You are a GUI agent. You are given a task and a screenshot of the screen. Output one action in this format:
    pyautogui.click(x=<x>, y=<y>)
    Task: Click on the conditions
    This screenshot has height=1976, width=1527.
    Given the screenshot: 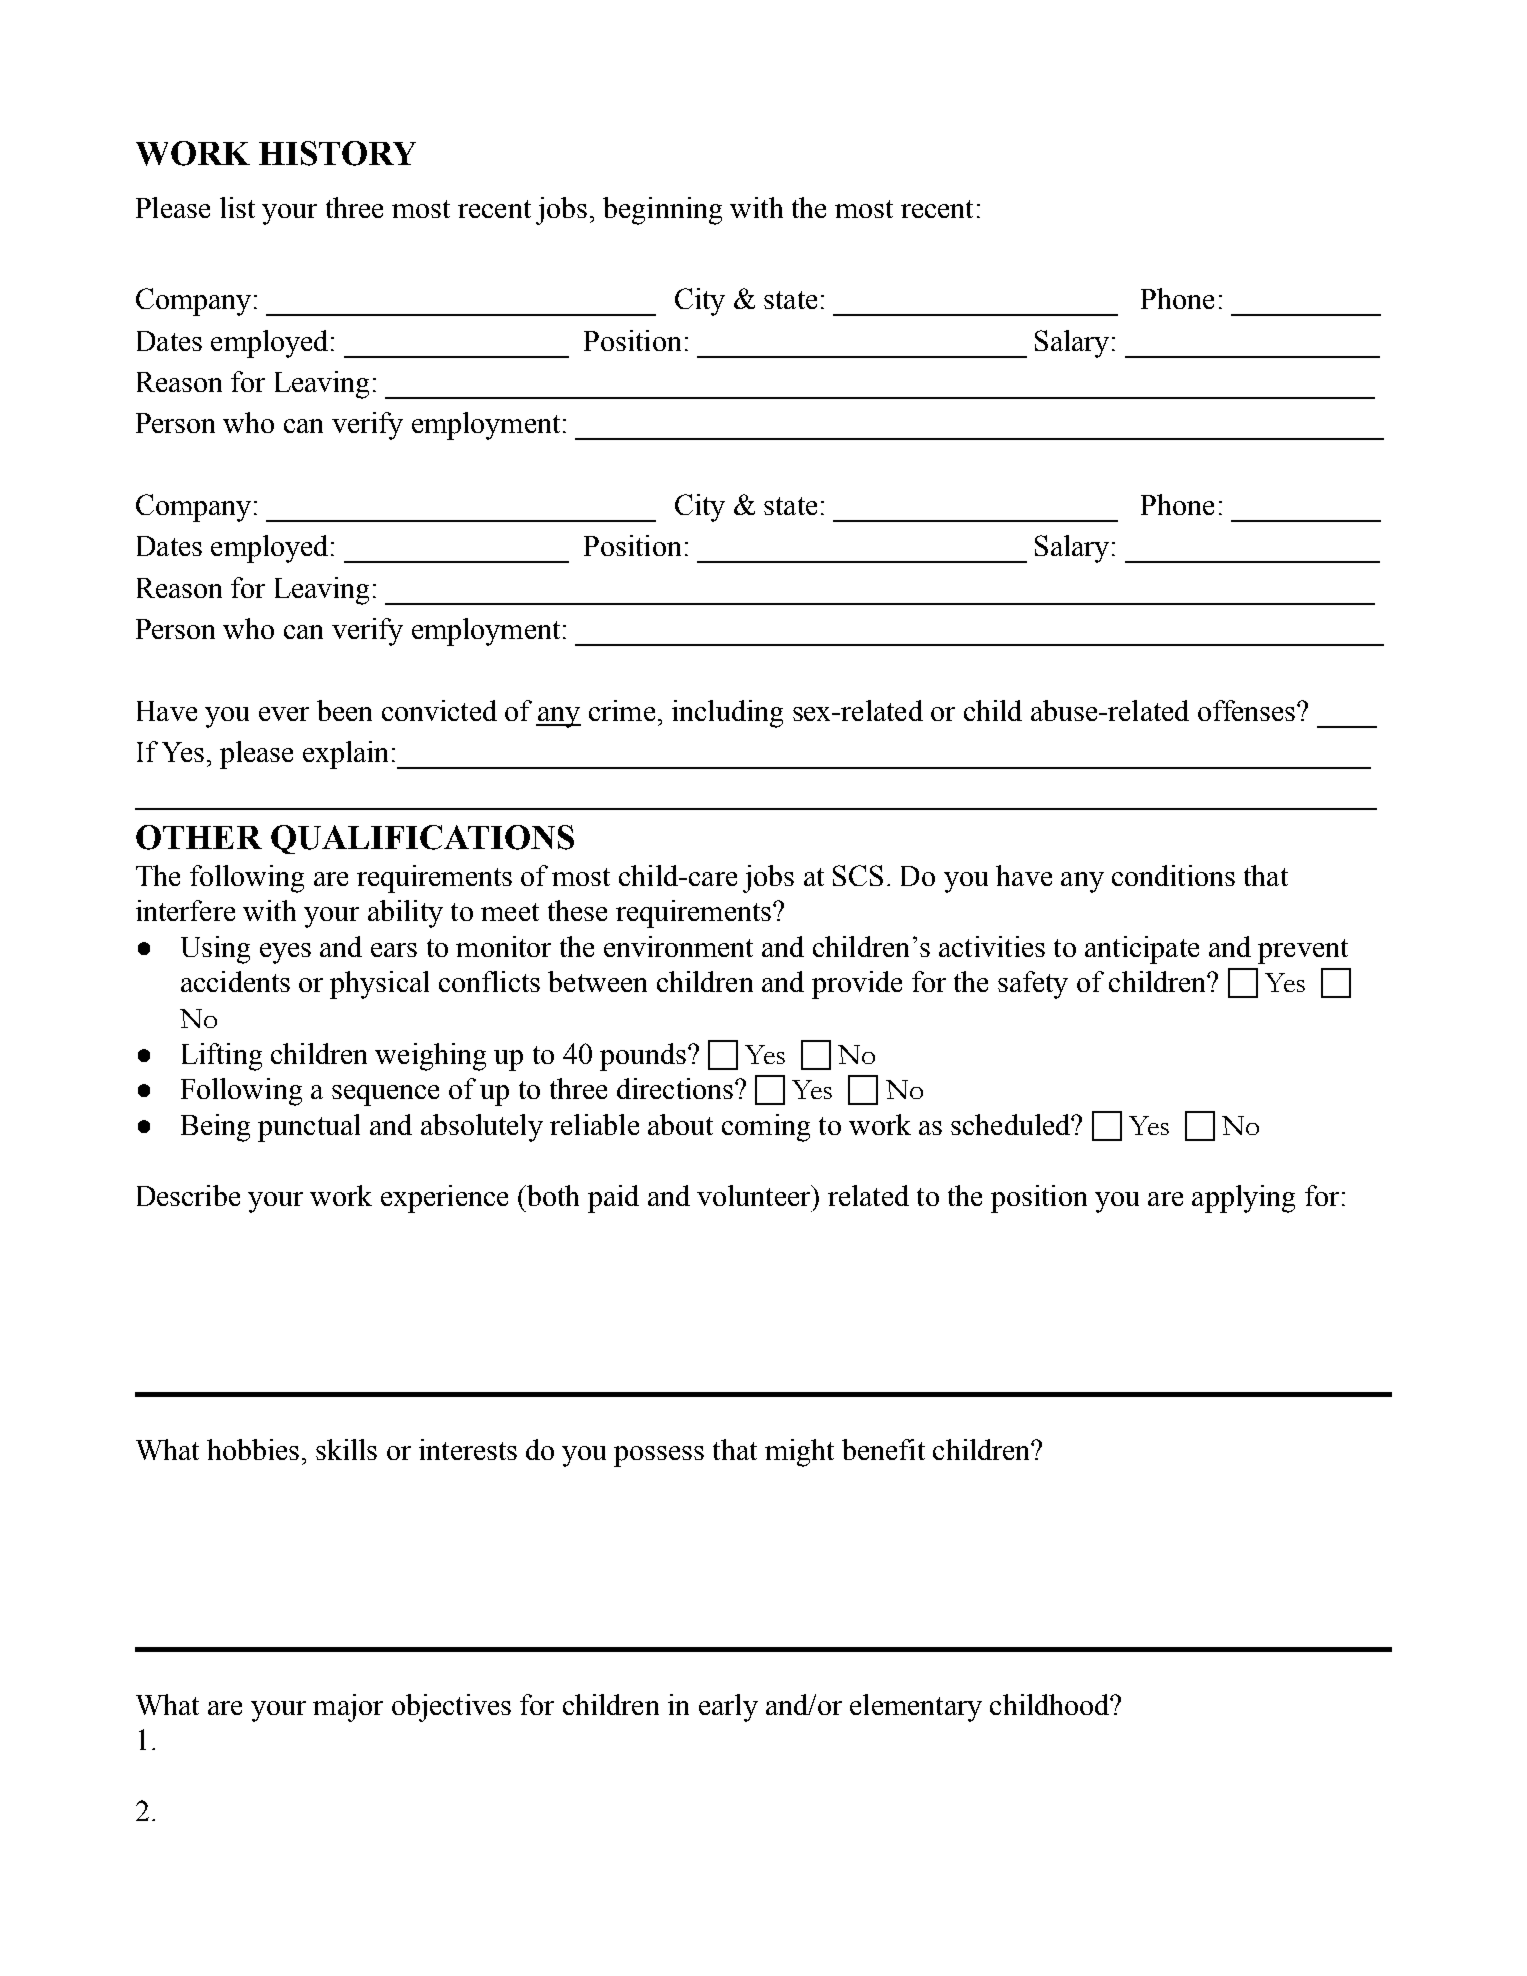 What is the action you would take?
    pyautogui.click(x=1173, y=875)
